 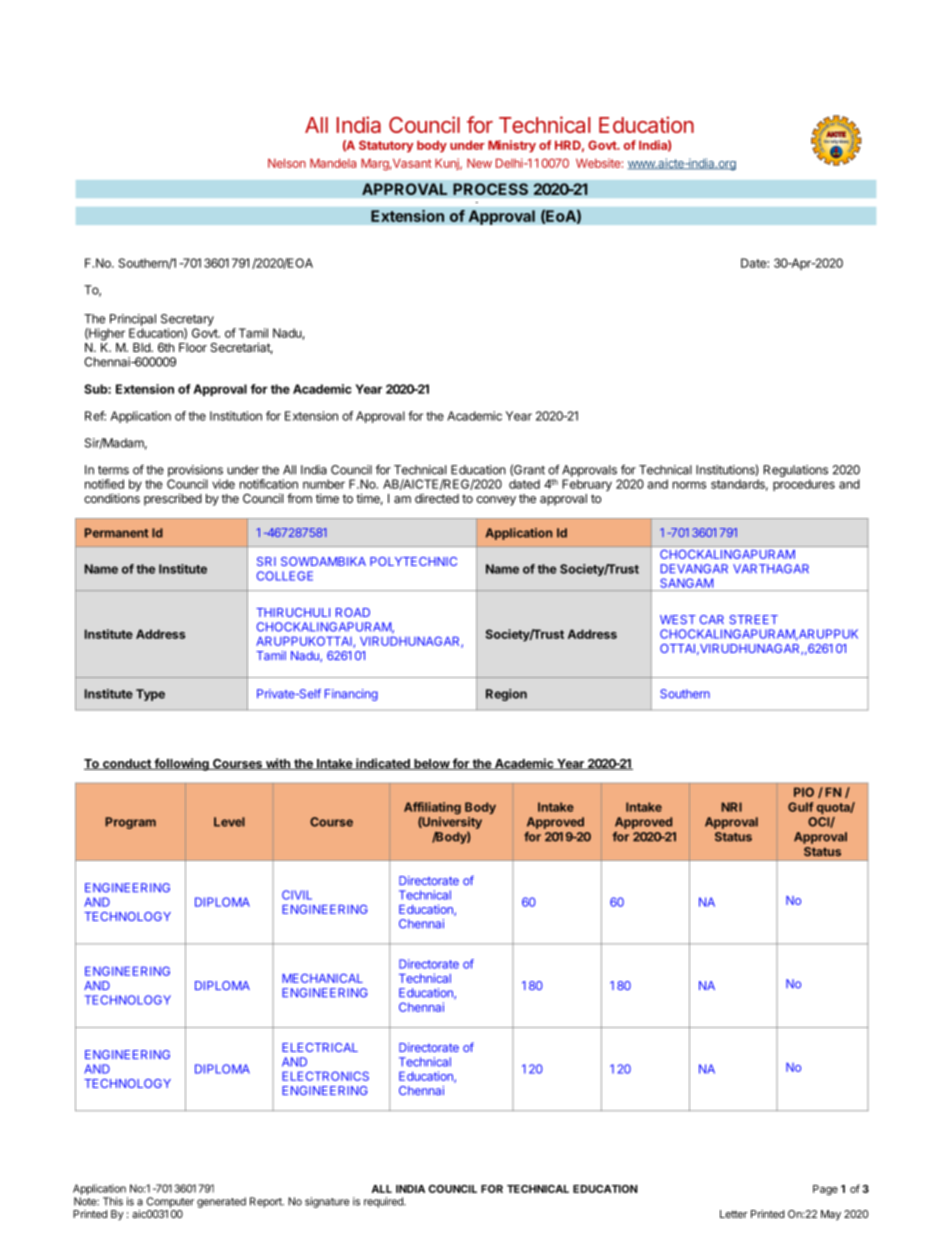 I want to click on New, so click(x=479, y=163).
